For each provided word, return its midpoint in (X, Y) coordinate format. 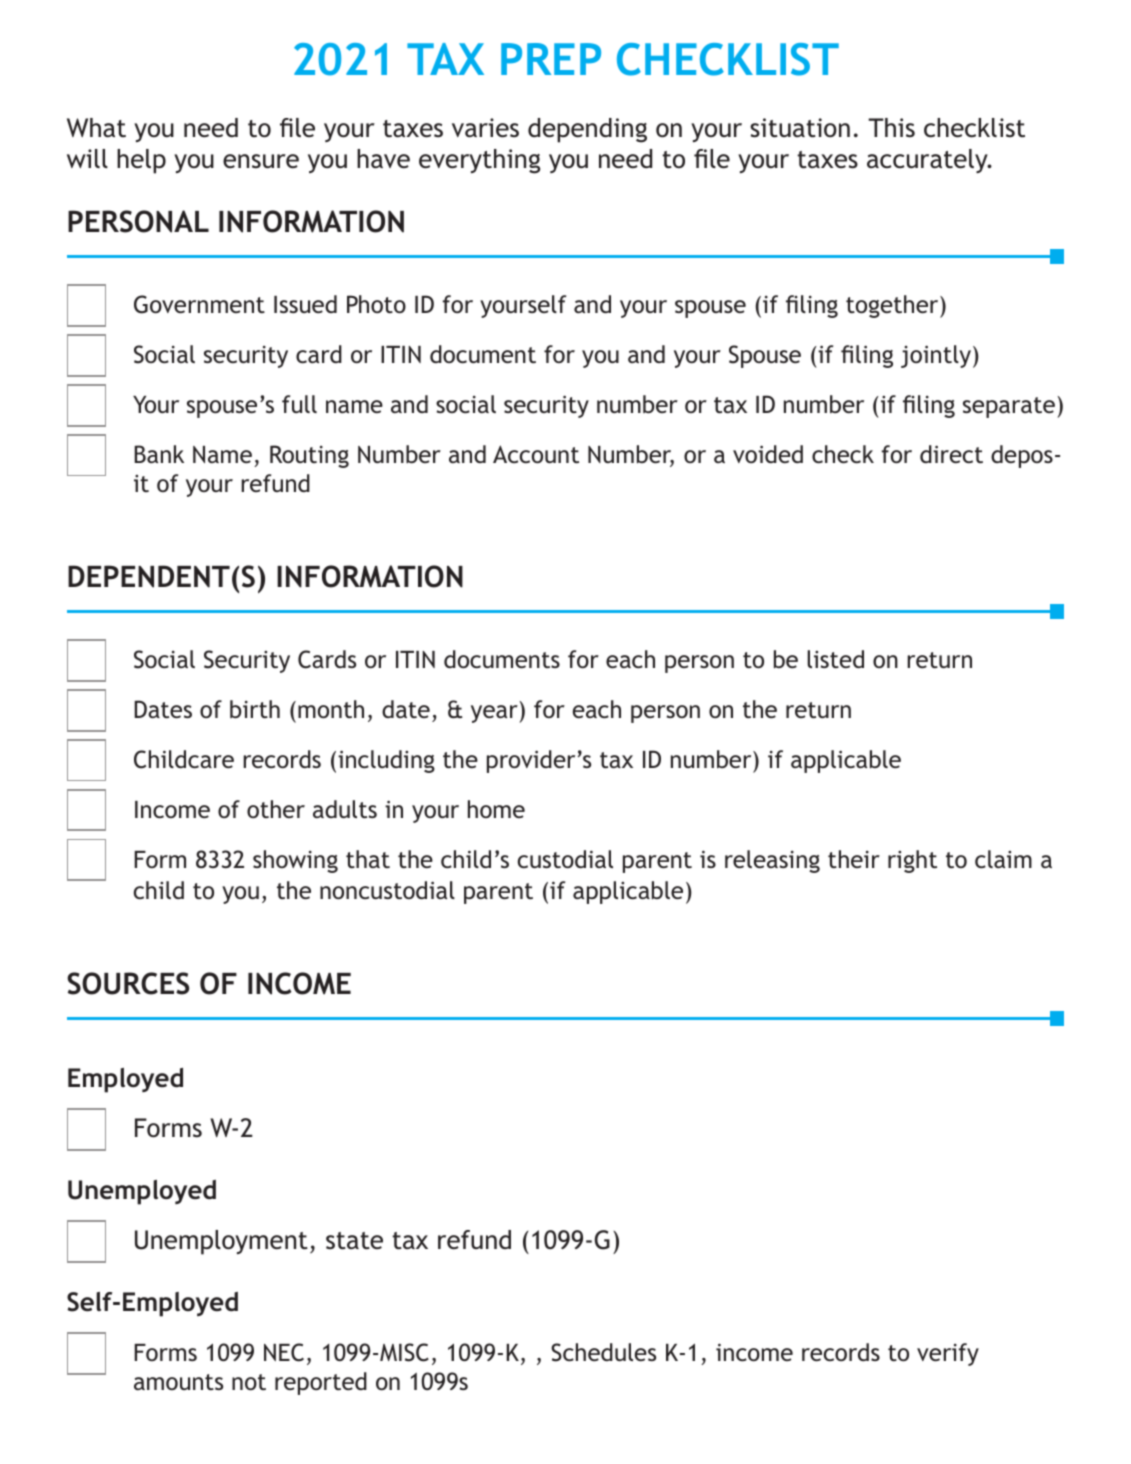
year (494, 714)
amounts (178, 1382)
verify (948, 1354)
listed (835, 659)
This (891, 128)
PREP (551, 59)
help (141, 161)
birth (255, 709)
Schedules (603, 1352)
